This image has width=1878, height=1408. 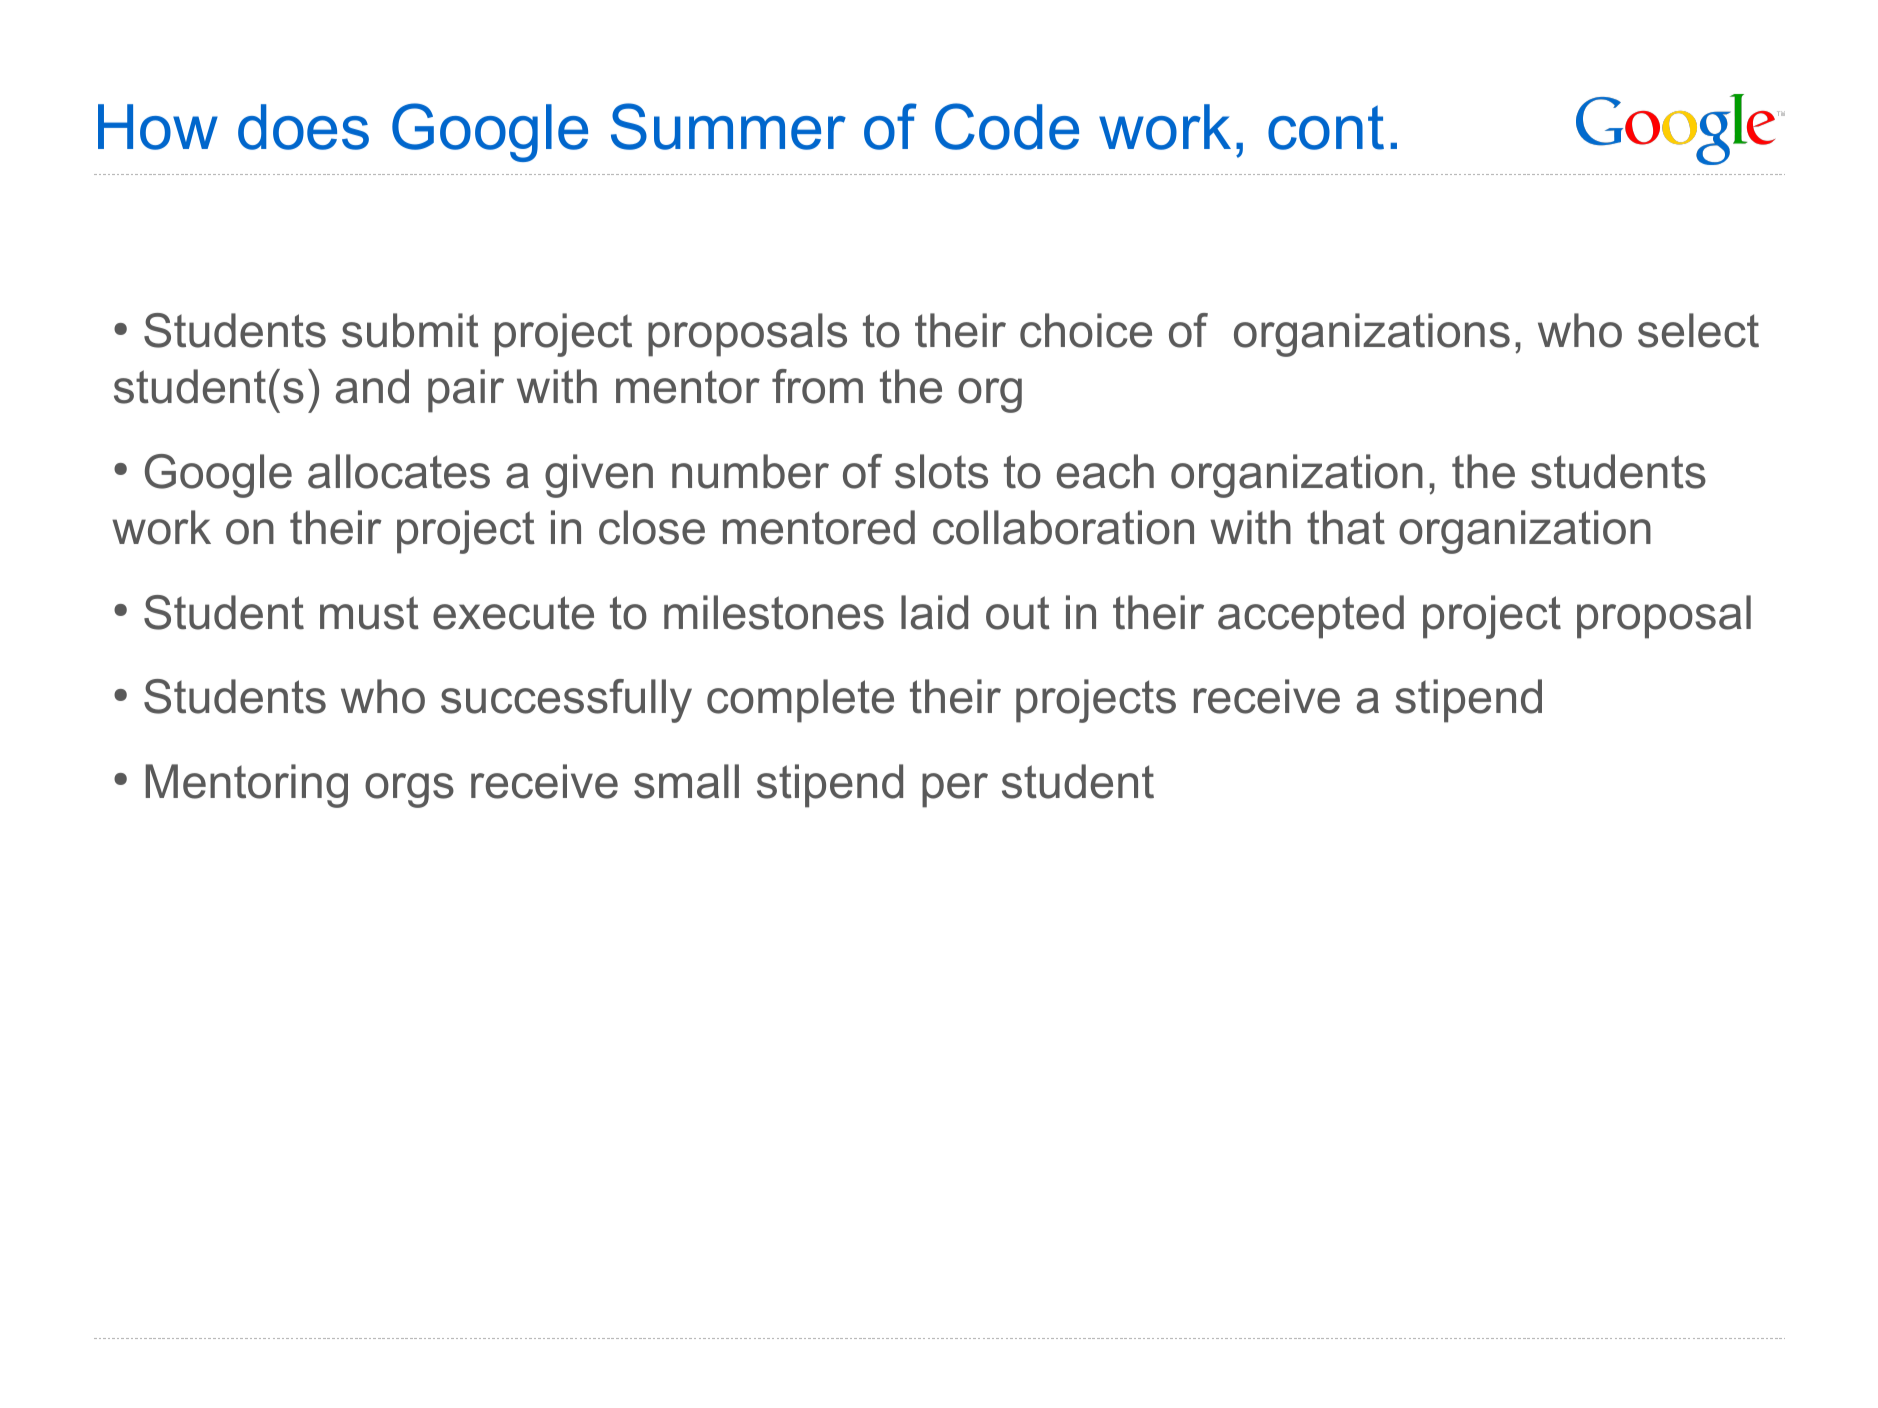 I want to click on that, so click(x=1346, y=527).
